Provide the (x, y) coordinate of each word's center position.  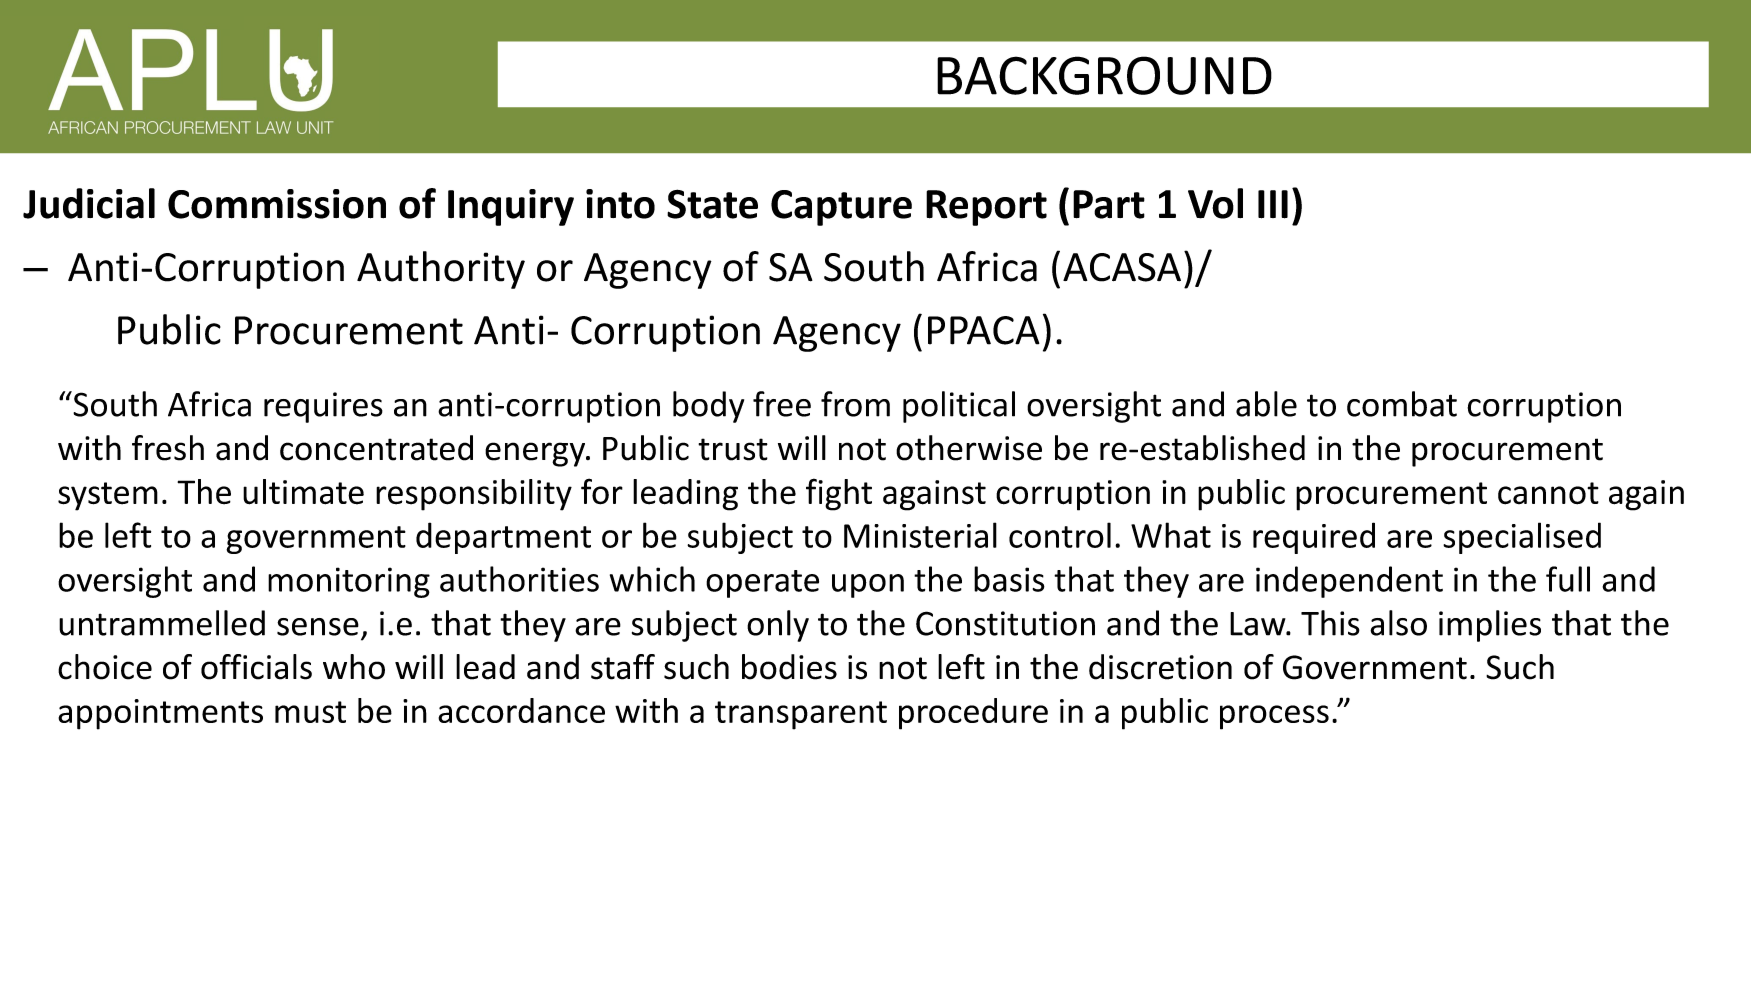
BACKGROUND (1104, 75)
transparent (801, 715)
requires (323, 407)
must (310, 712)
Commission (277, 204)
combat (1402, 404)
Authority (441, 270)
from (855, 404)
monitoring (349, 582)
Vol (1215, 203)
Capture (841, 208)
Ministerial (920, 535)
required (1314, 538)
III (1273, 204)
